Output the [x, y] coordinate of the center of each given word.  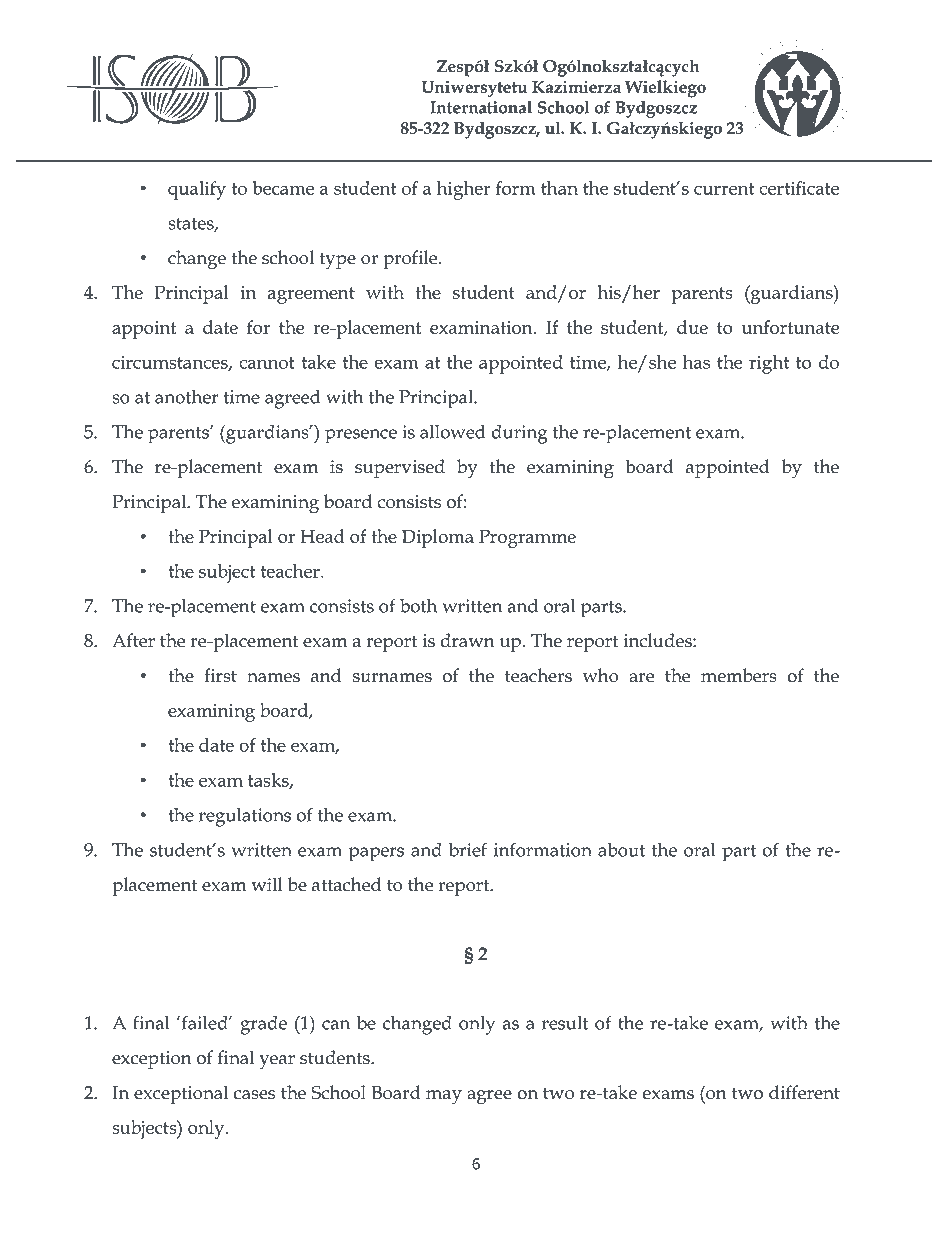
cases [254, 1095]
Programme [527, 538]
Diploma [438, 538]
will [267, 884]
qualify [197, 190]
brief [468, 849]
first [220, 675]
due [692, 327]
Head [322, 536]
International [481, 107]
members [739, 675]
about [621, 849]
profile [411, 259]
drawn [468, 640]
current [724, 189]
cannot [267, 363]
